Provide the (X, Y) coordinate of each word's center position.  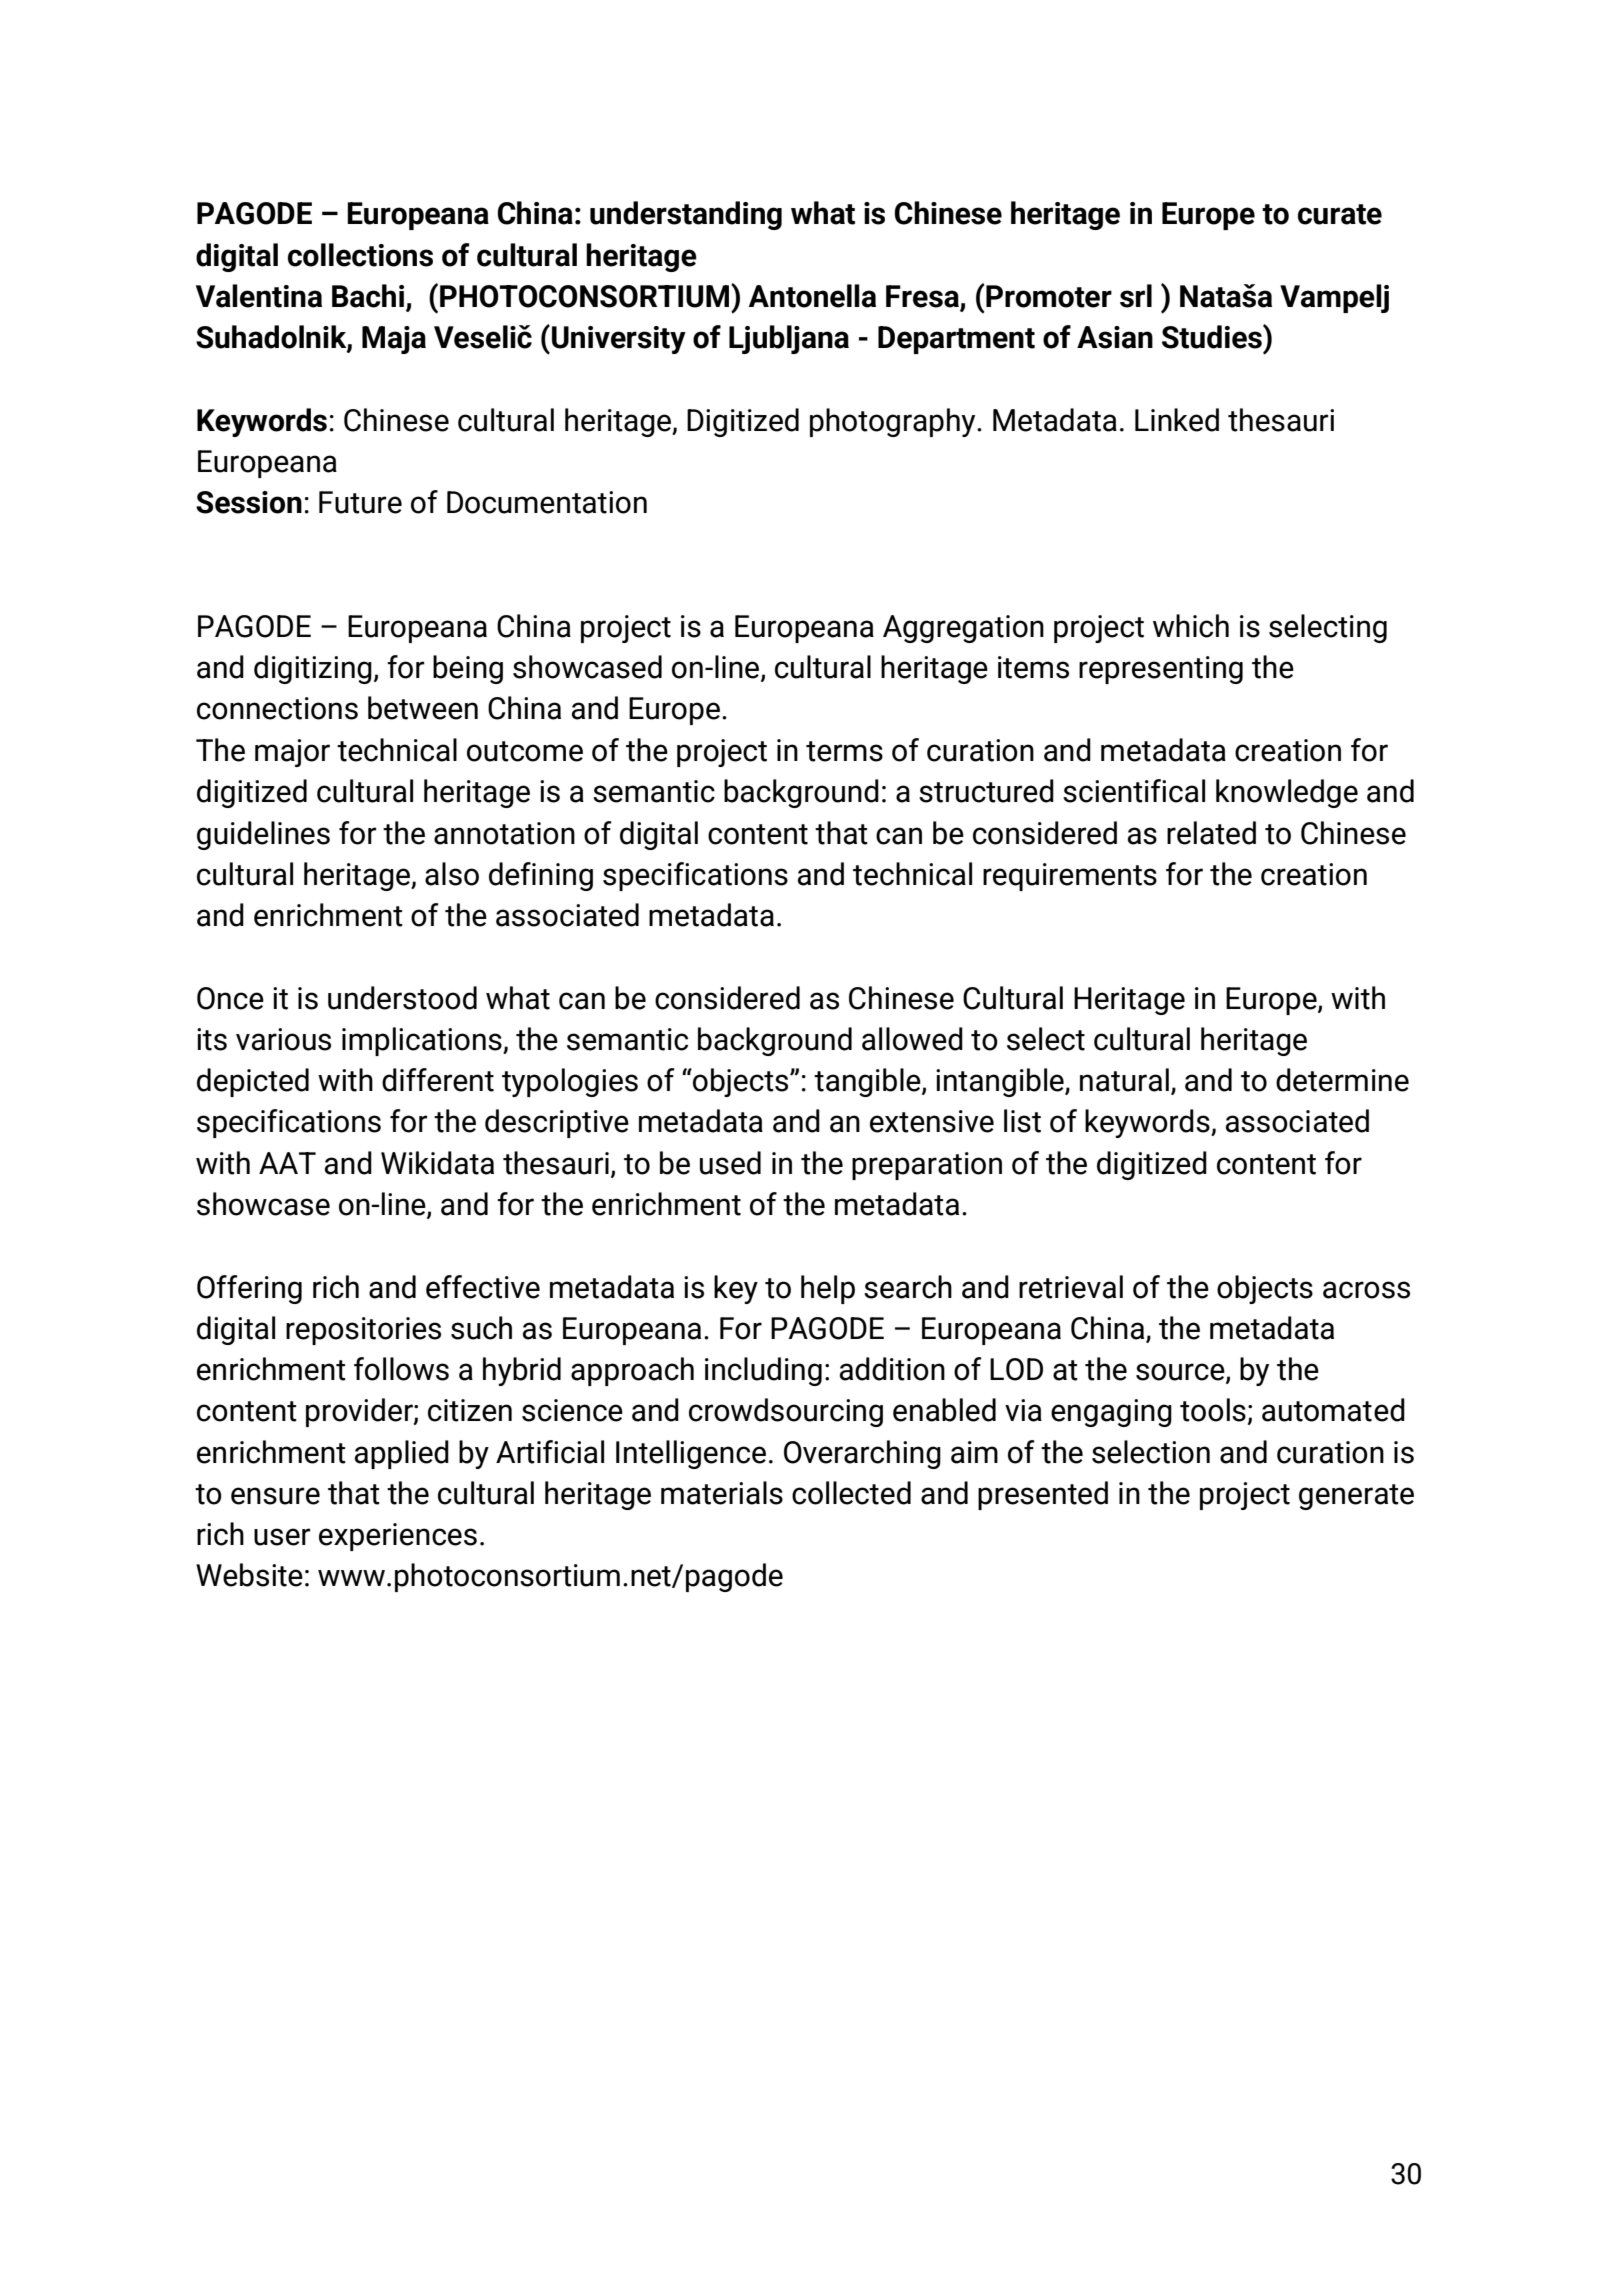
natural (1124, 1080)
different (438, 1080)
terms (844, 751)
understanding (686, 215)
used (730, 1163)
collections (360, 255)
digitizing (313, 669)
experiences (398, 1537)
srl (1136, 296)
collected (851, 1493)
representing (1161, 670)
